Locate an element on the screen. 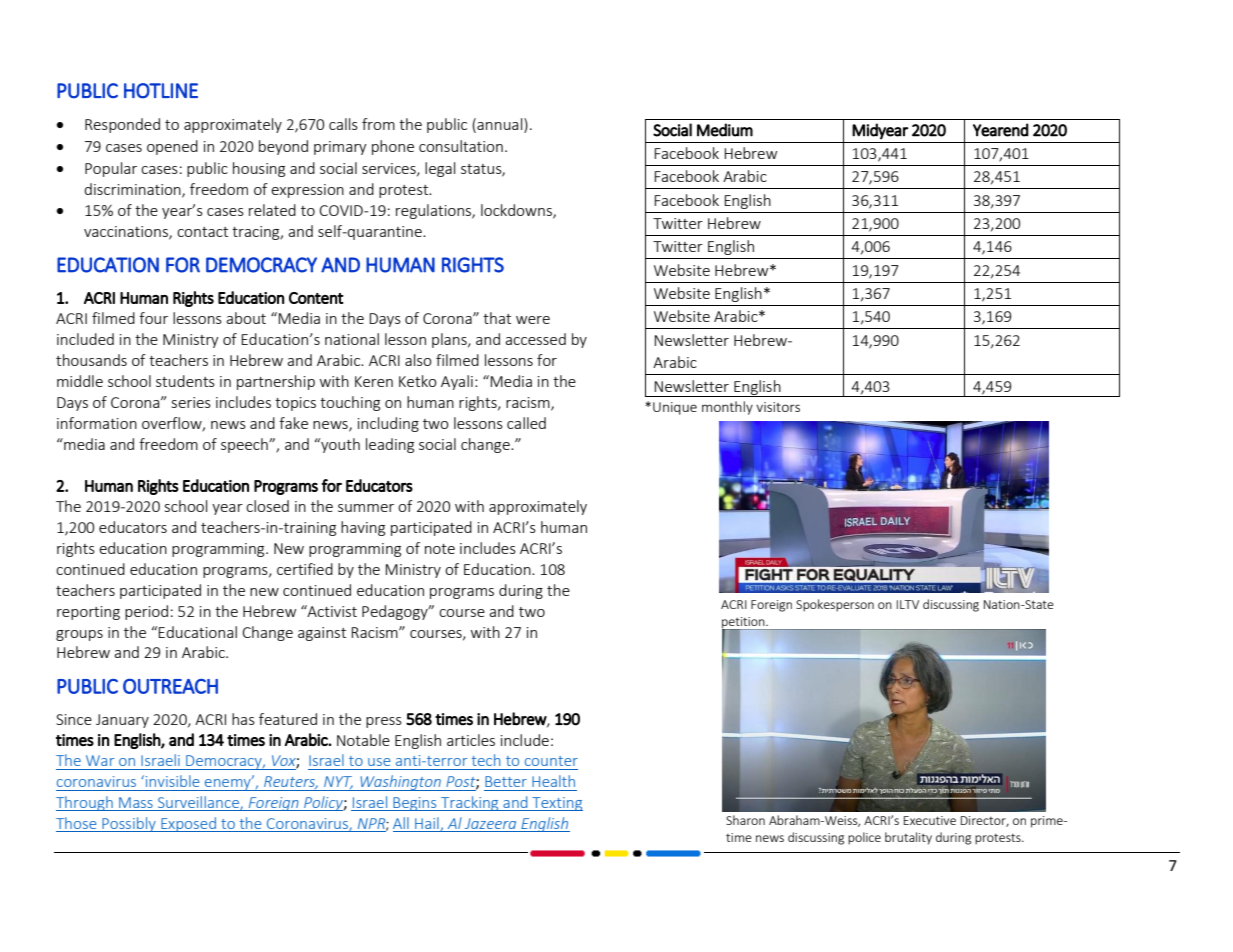 The image size is (1233, 952). Medium is located at coordinates (725, 130).
